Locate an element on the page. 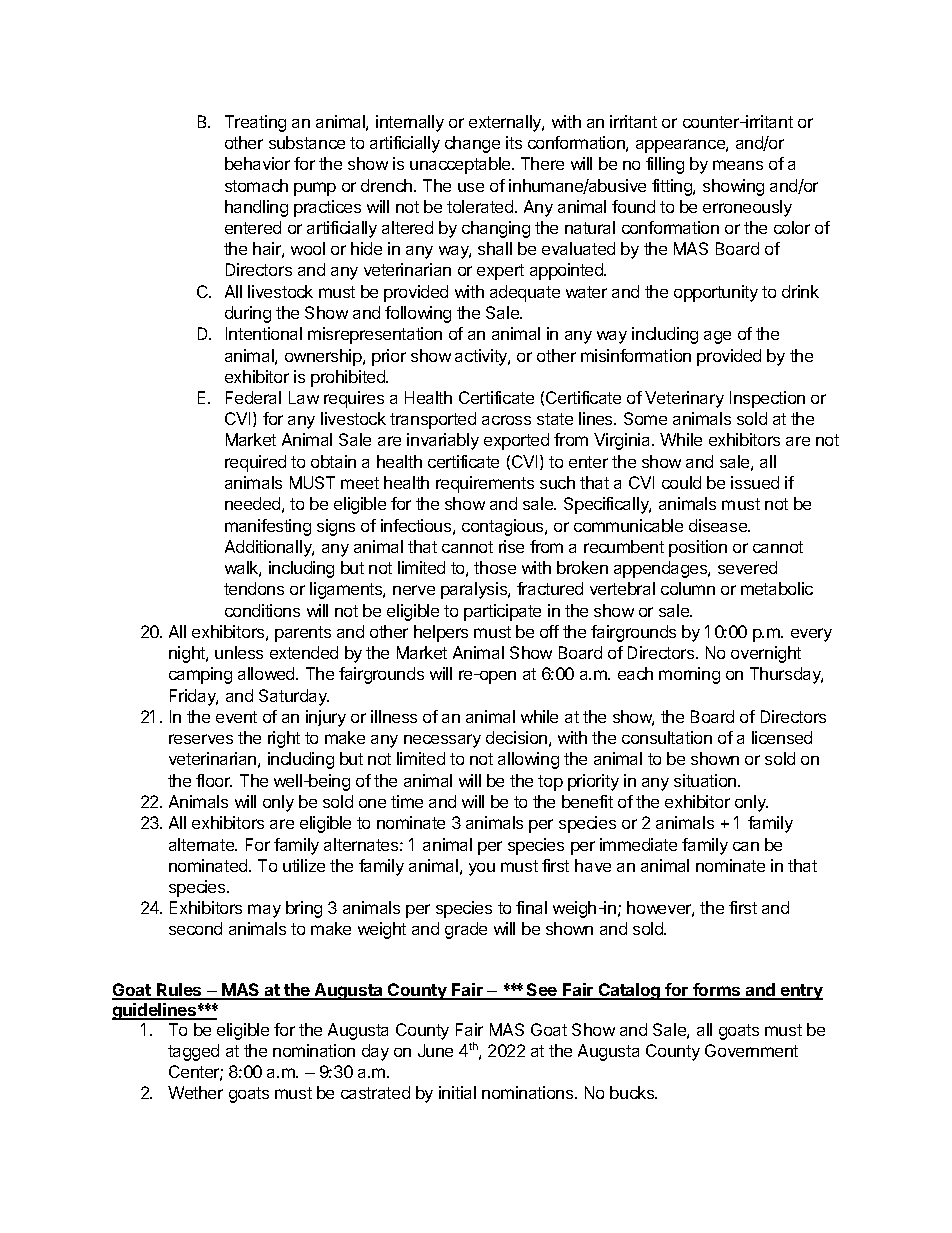 The width and height of the image is (952, 1233). initial is located at coordinates (457, 1092).
